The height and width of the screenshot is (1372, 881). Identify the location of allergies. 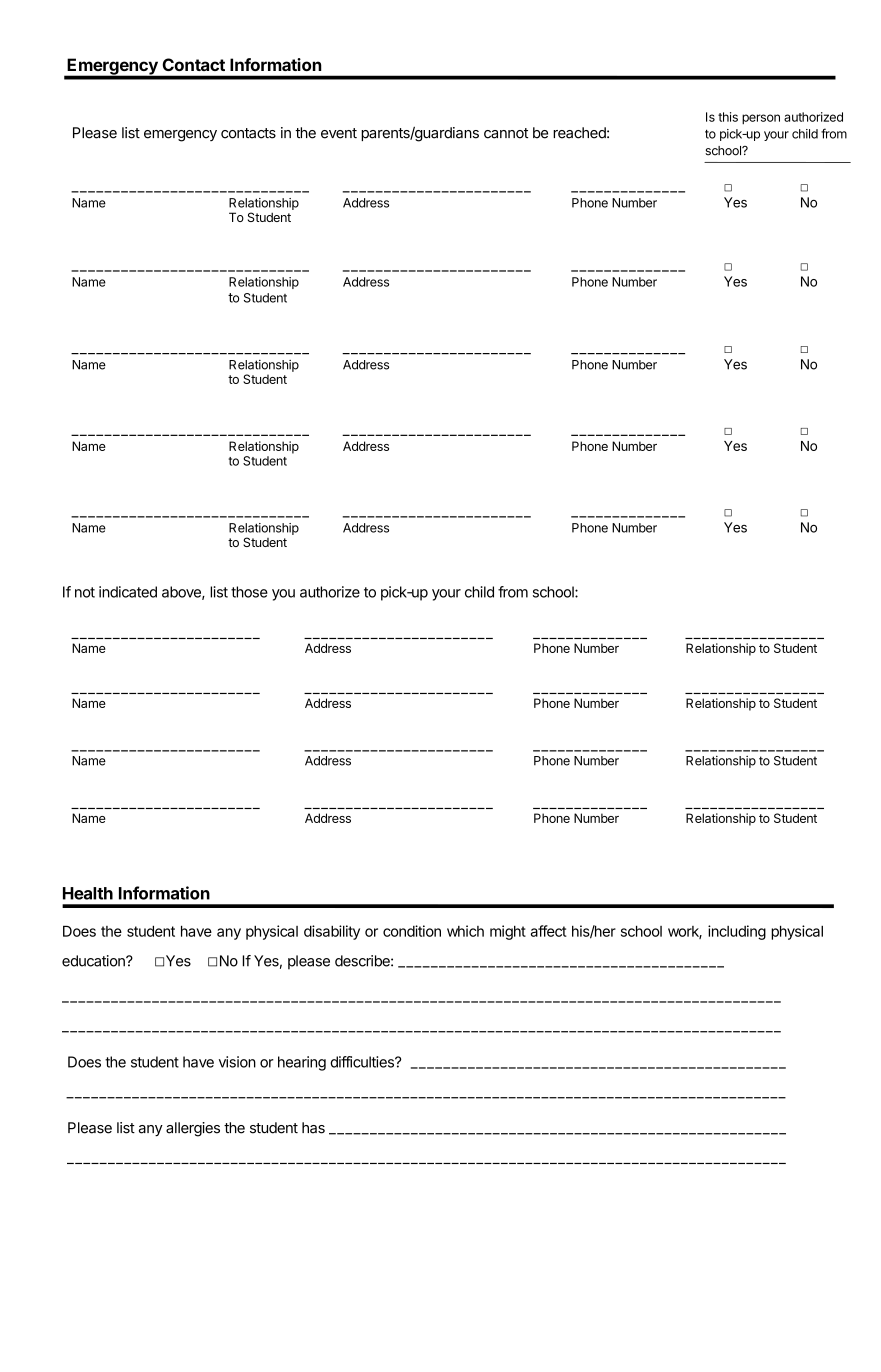
(193, 1129).
